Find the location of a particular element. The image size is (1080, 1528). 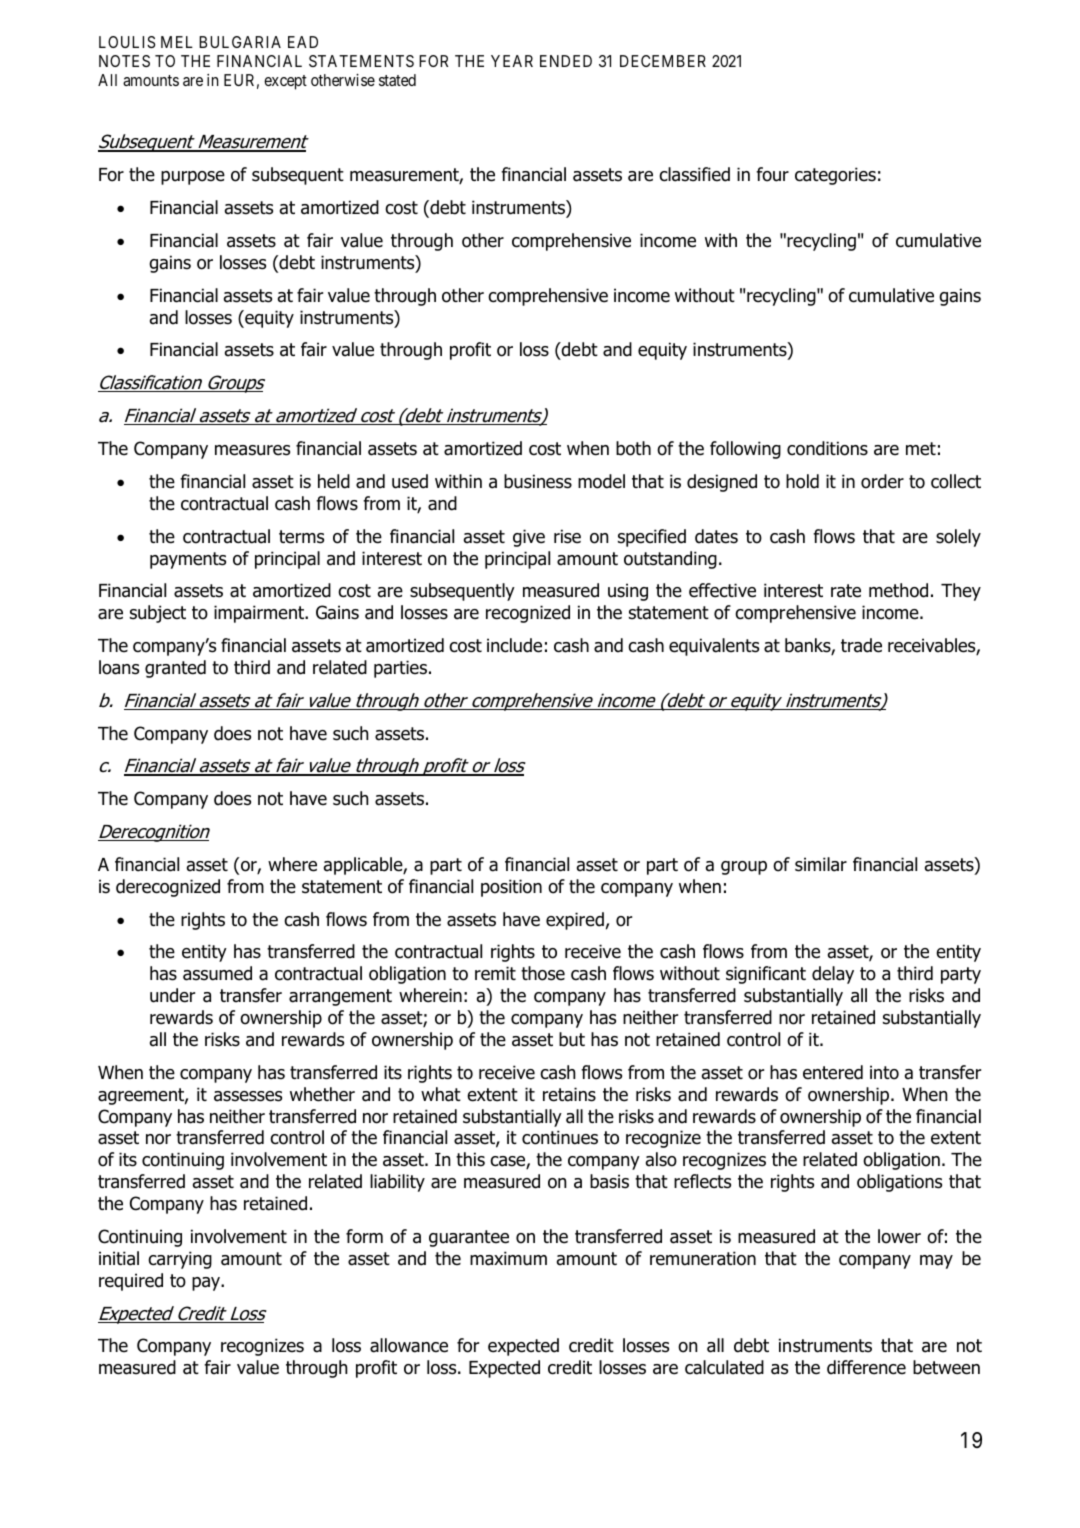

business is located at coordinates (538, 481).
